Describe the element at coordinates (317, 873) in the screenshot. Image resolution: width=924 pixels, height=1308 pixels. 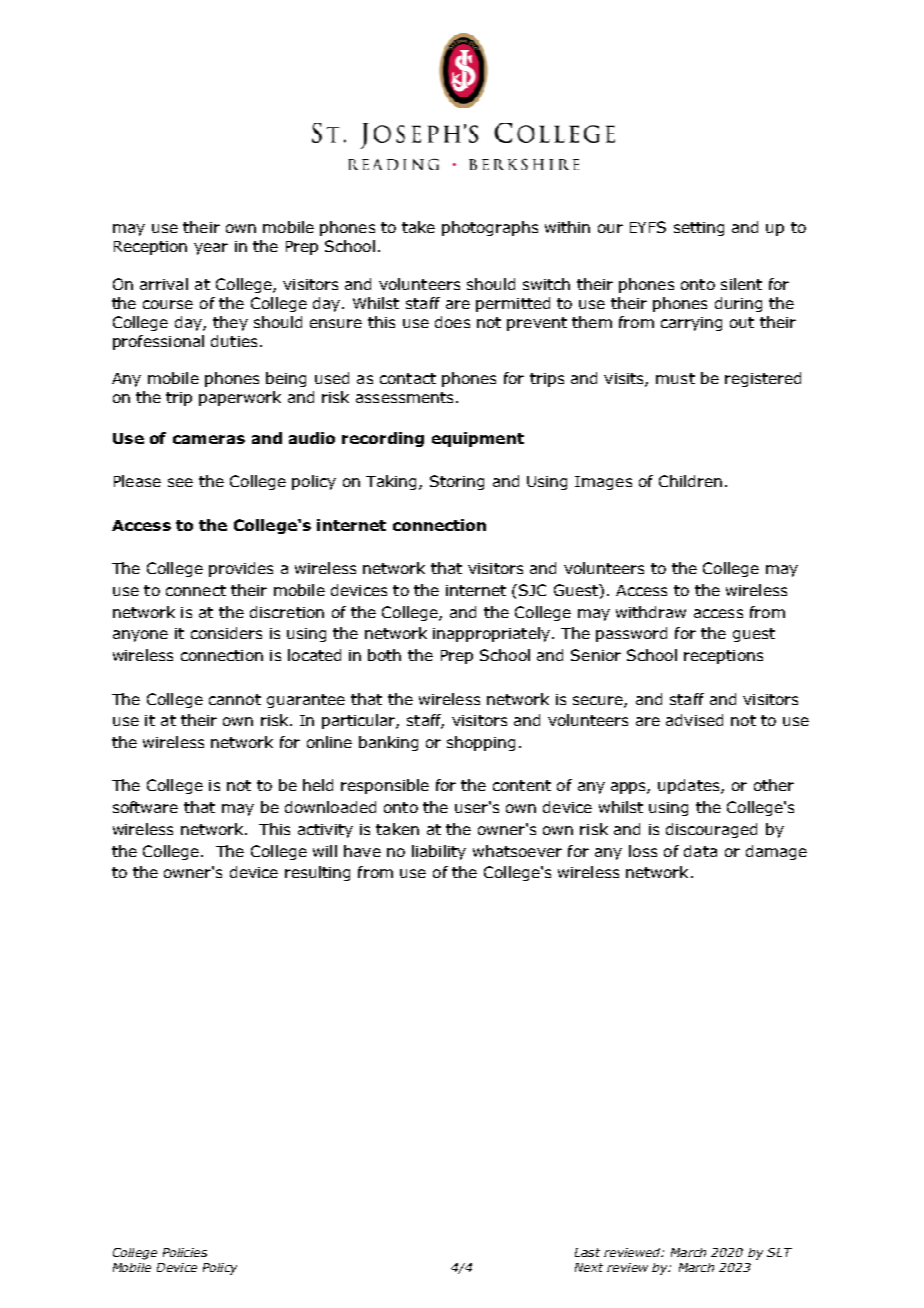
I see `resulting` at that location.
